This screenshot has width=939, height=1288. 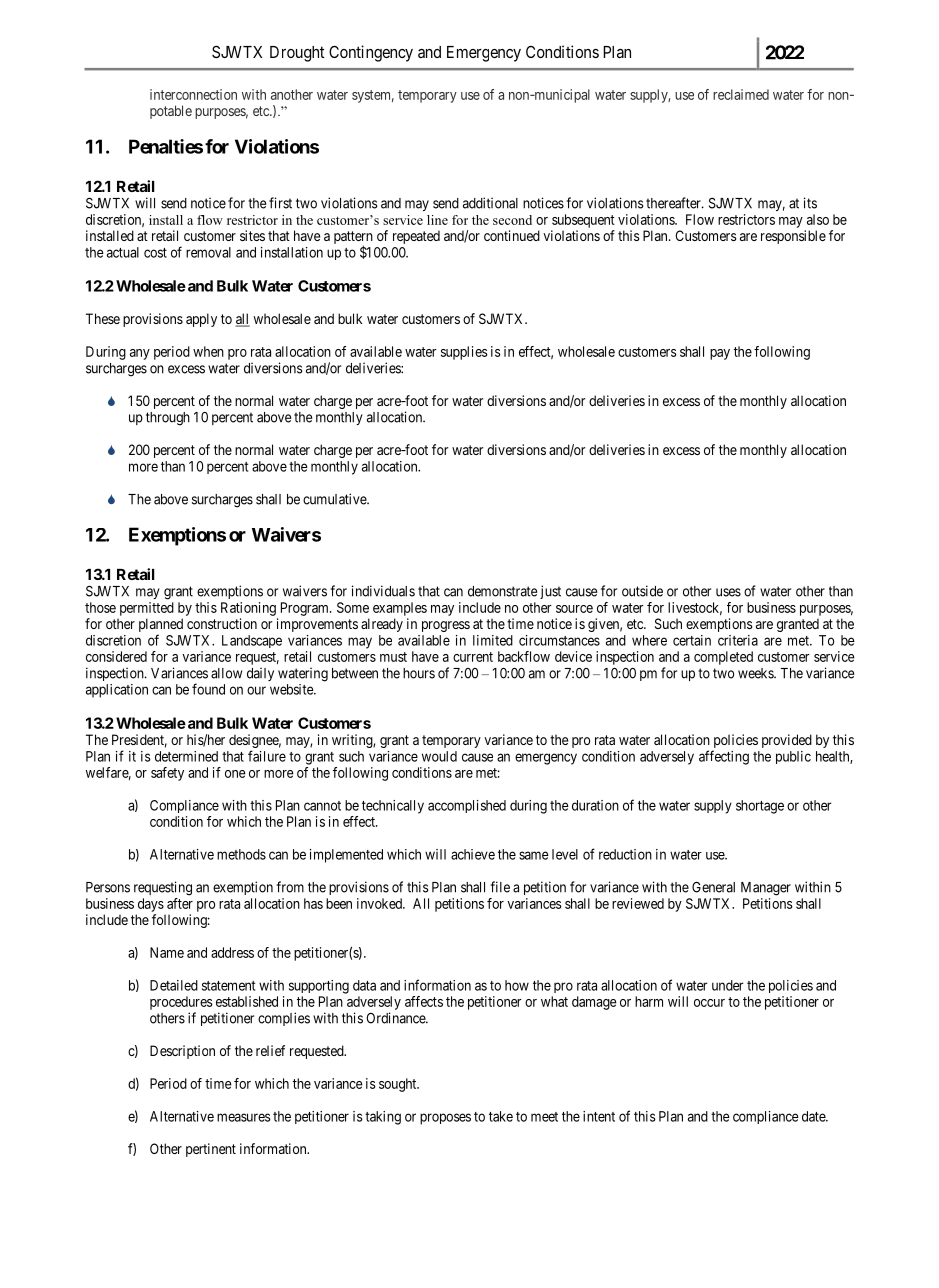 I want to click on supplies, so click(x=464, y=353).
